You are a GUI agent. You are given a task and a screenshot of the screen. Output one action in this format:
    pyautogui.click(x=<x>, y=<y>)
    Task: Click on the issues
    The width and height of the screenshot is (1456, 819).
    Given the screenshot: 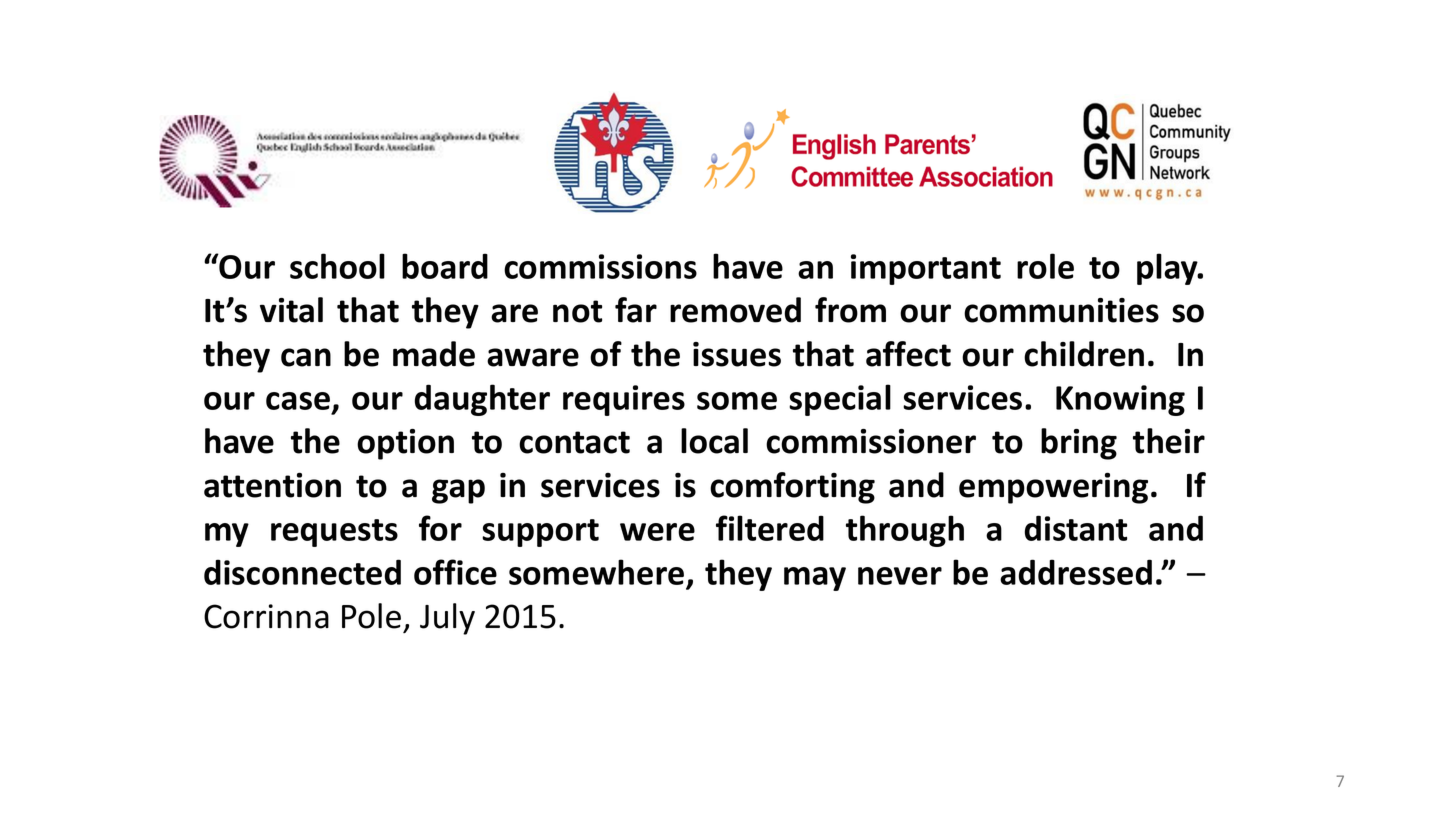 What is the action you would take?
    pyautogui.click(x=737, y=354)
